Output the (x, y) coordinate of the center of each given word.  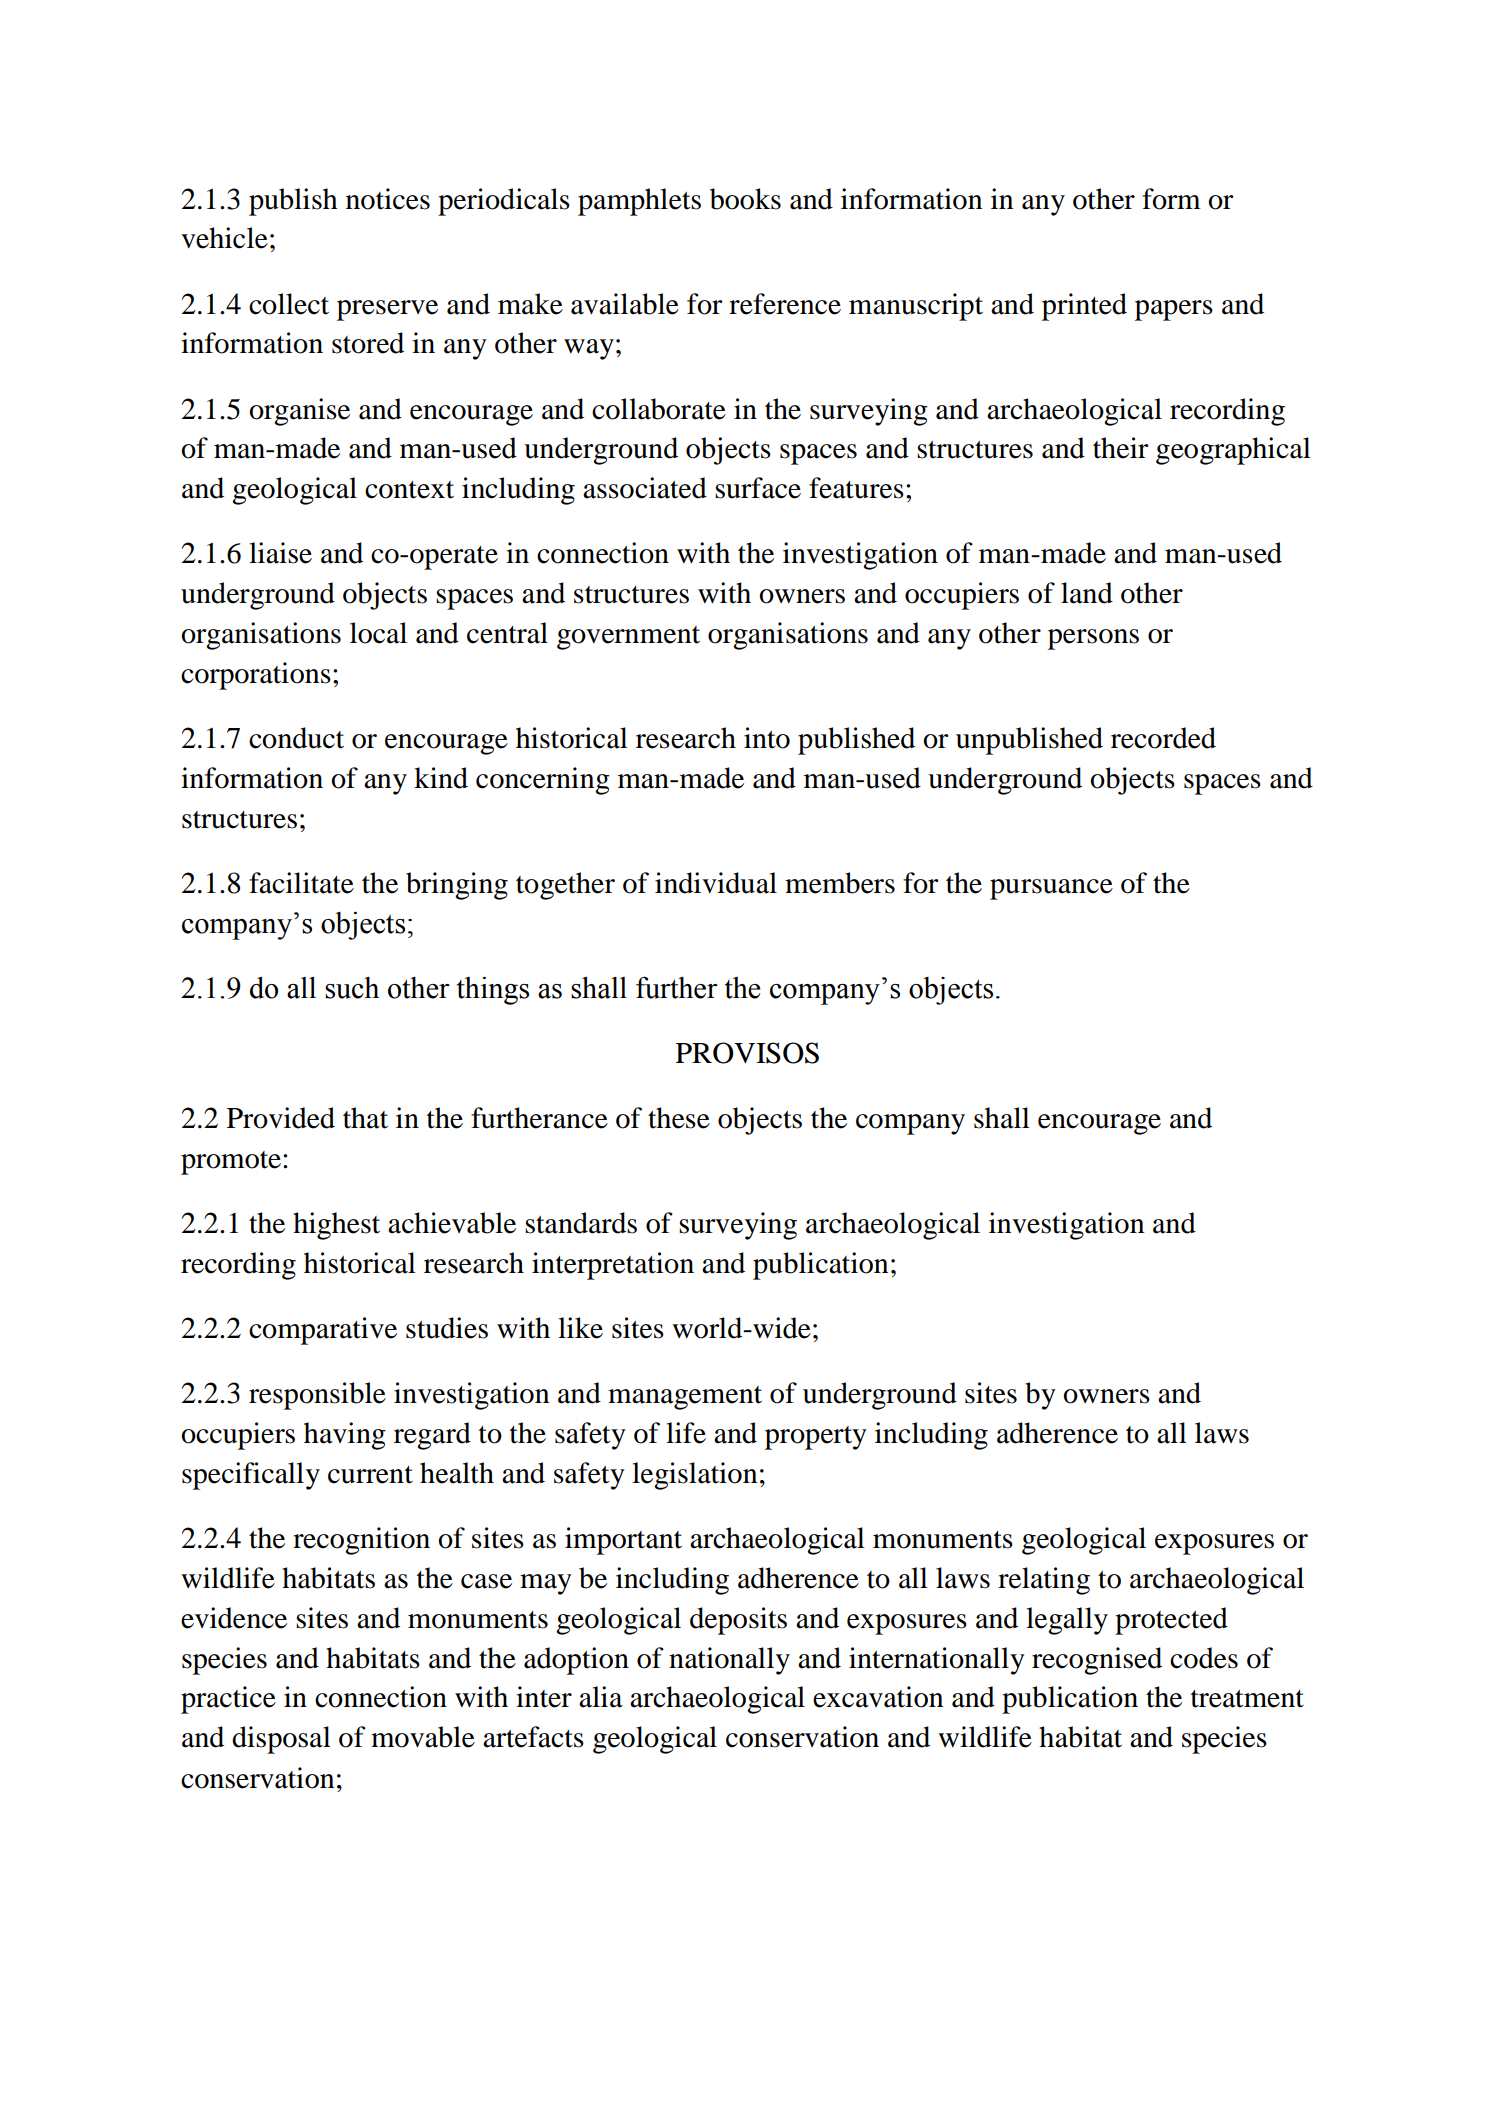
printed (1084, 307)
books (745, 199)
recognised (1097, 1661)
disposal (281, 1740)
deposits (738, 1621)
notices (388, 199)
